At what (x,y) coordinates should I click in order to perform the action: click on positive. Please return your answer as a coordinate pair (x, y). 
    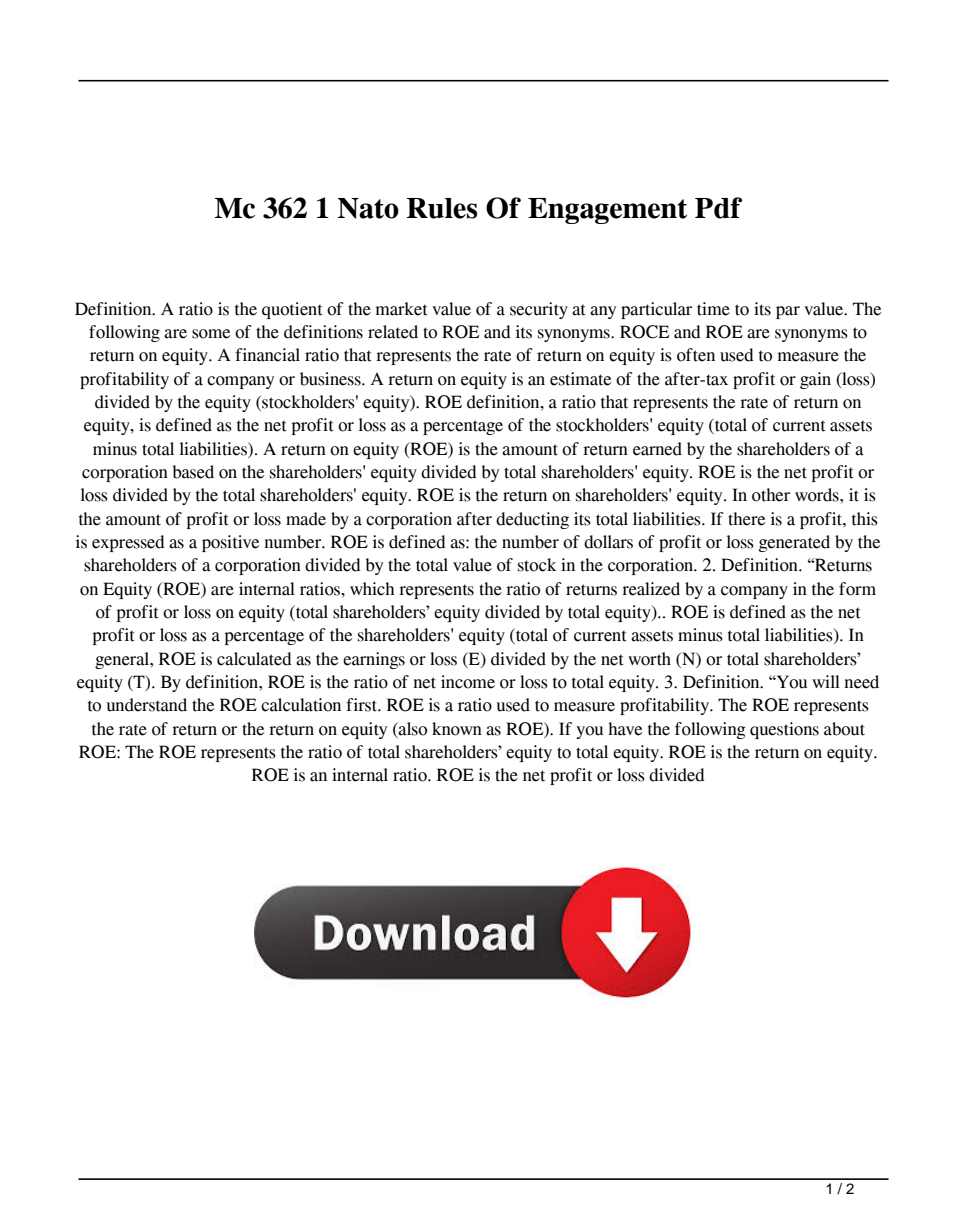
    Looking at the image, I should click on (230, 543).
